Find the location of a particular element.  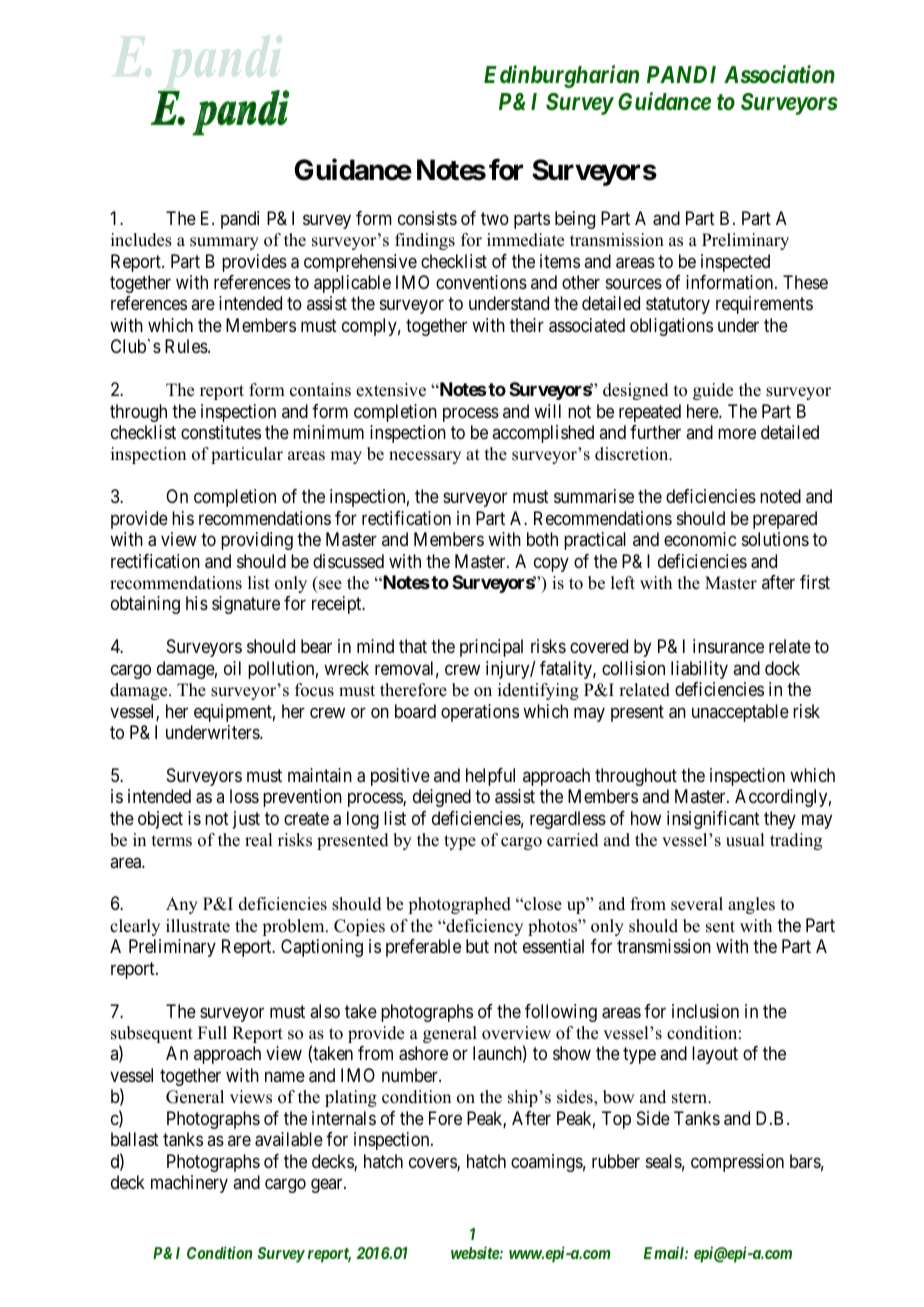

compression is located at coordinates (737, 1163).
